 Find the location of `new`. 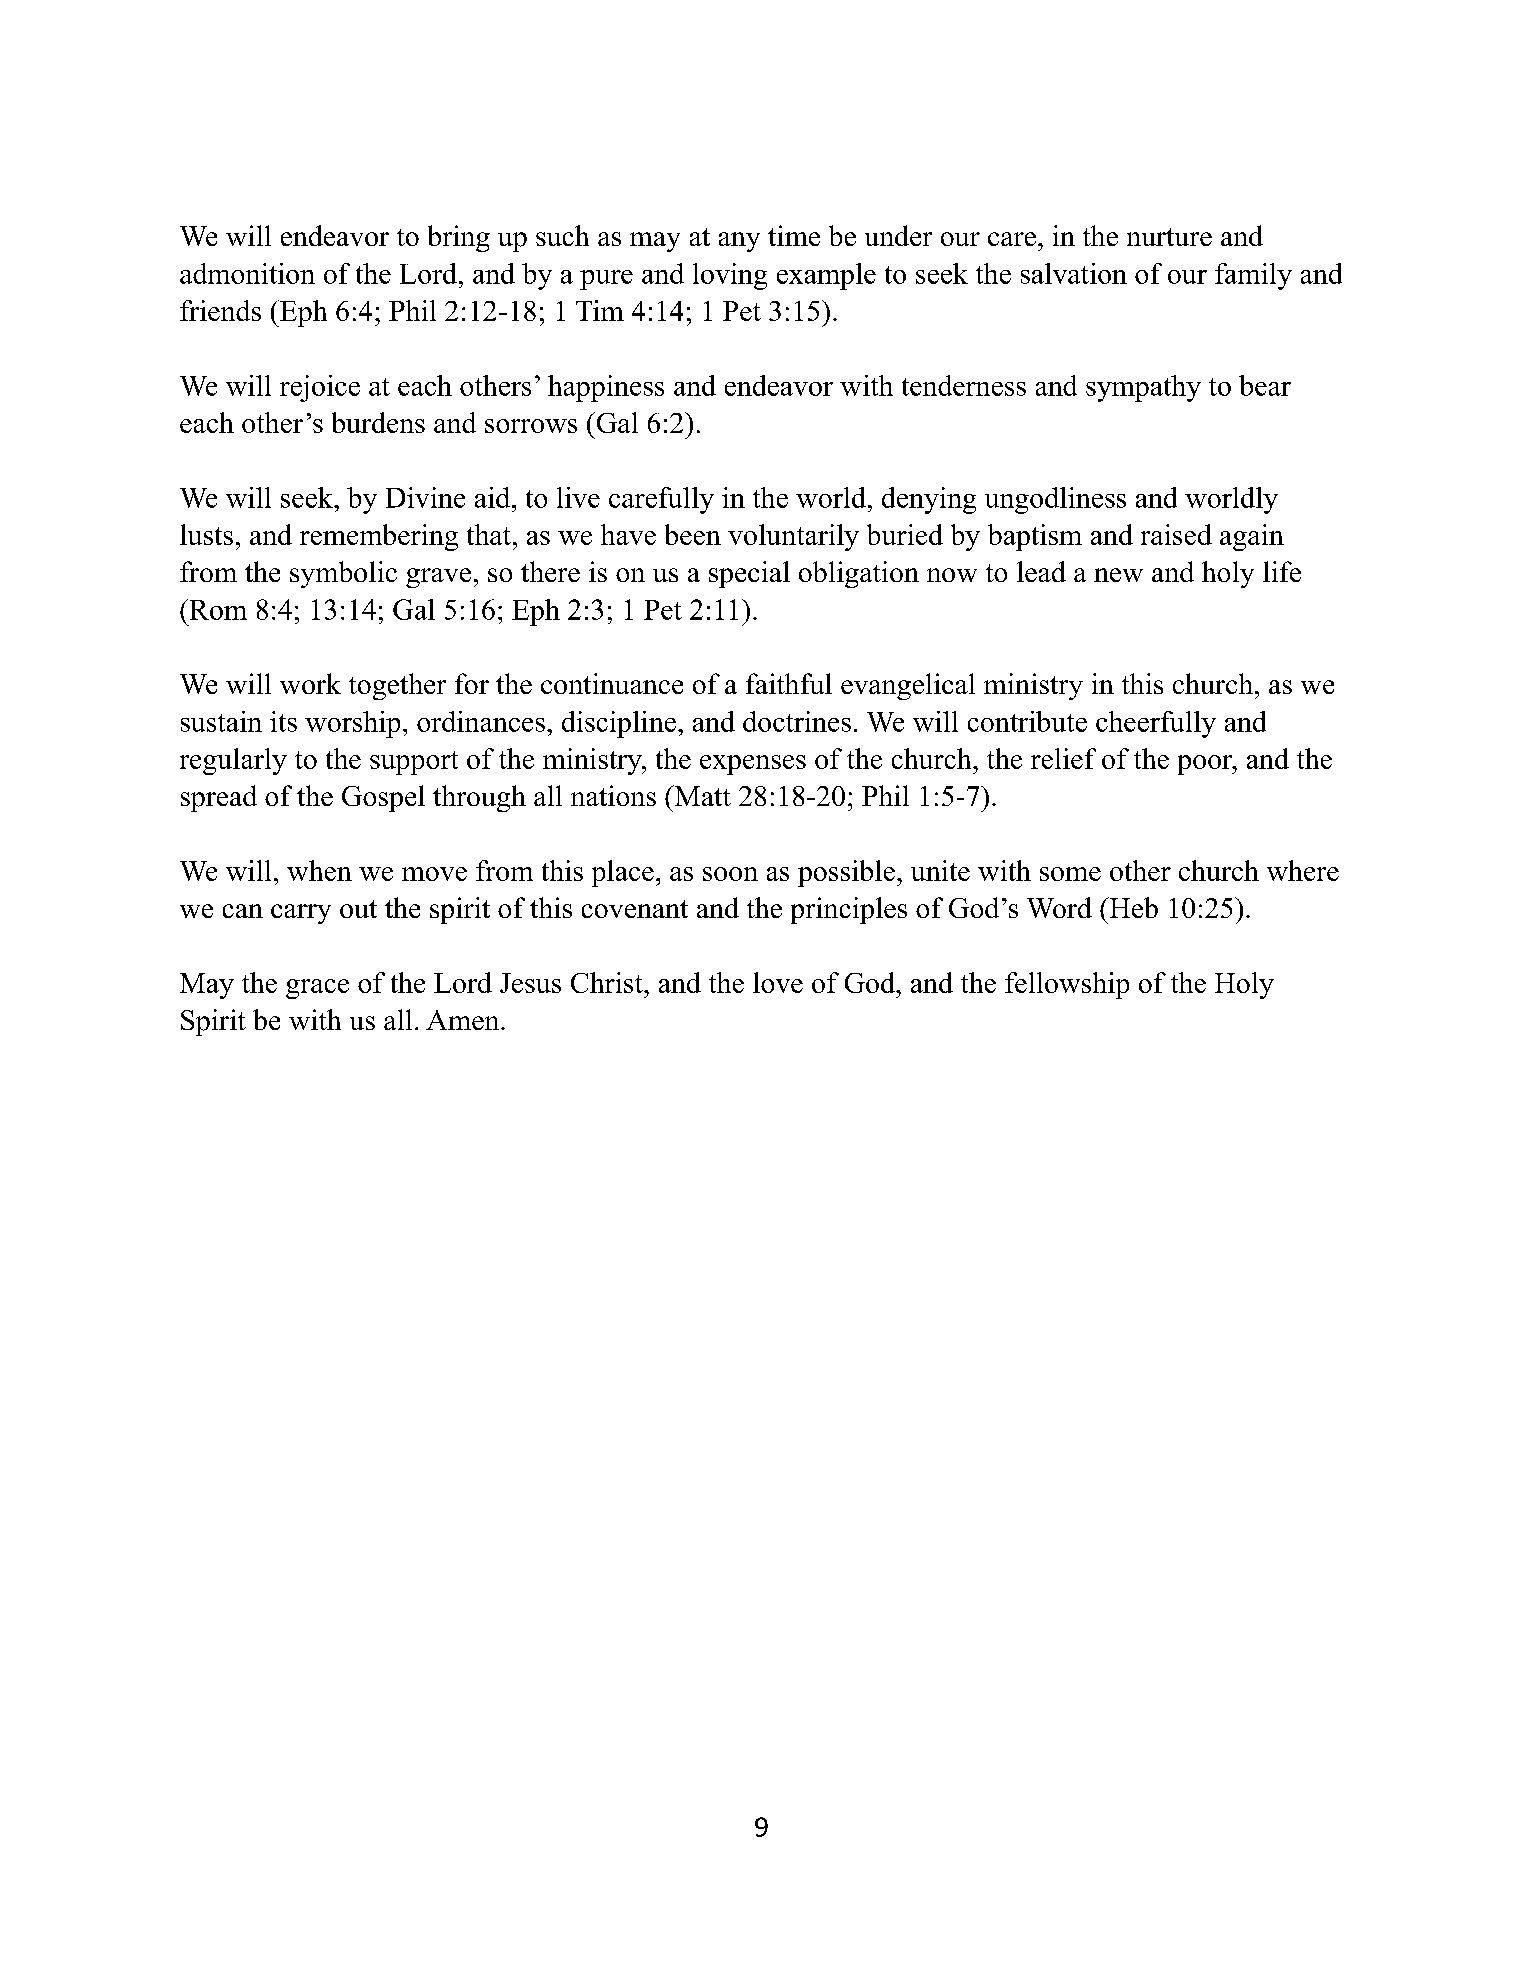

new is located at coordinates (1118, 575).
